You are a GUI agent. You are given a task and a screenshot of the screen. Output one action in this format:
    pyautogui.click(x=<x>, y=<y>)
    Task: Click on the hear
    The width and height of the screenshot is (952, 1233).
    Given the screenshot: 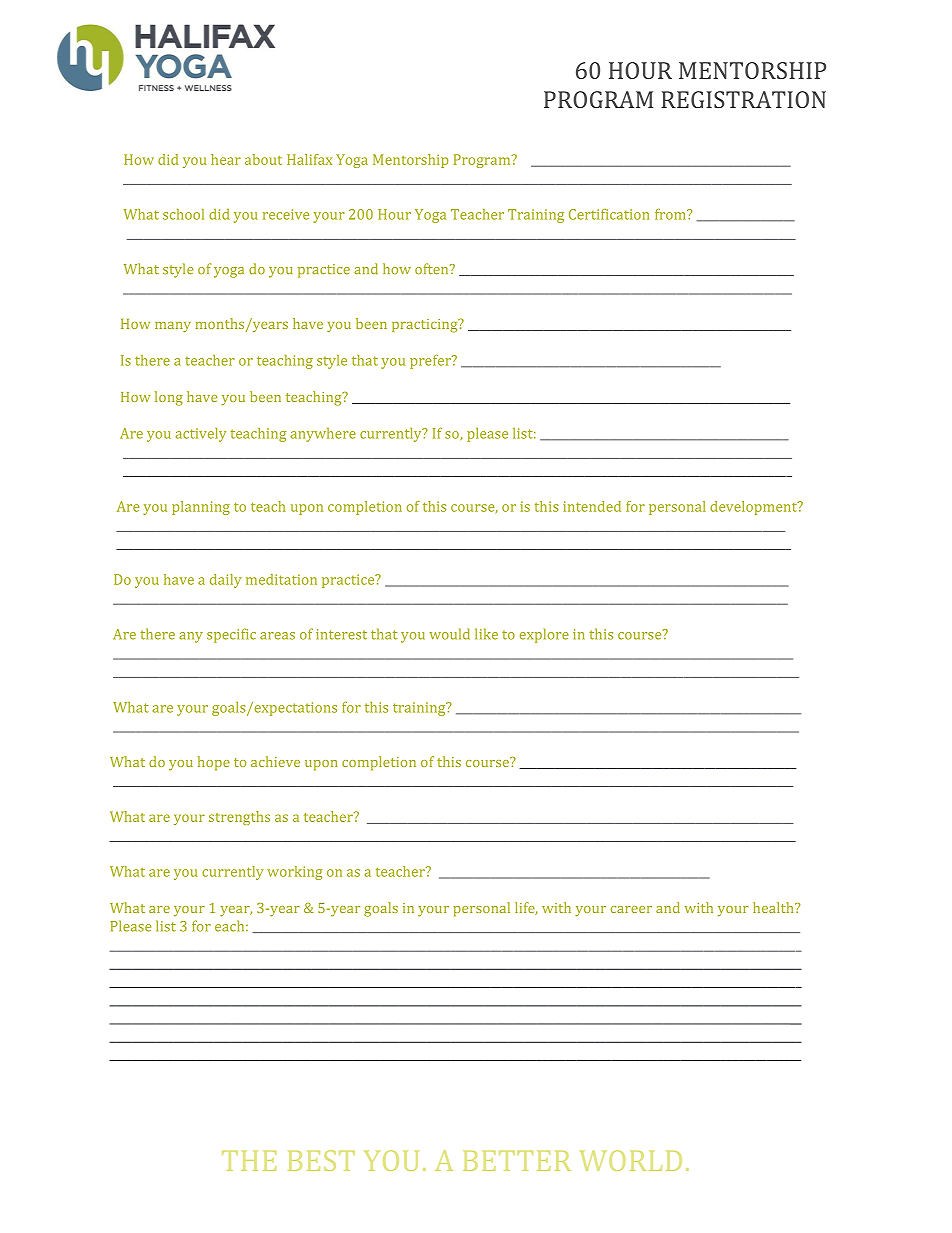 What is the action you would take?
    pyautogui.click(x=226, y=159)
